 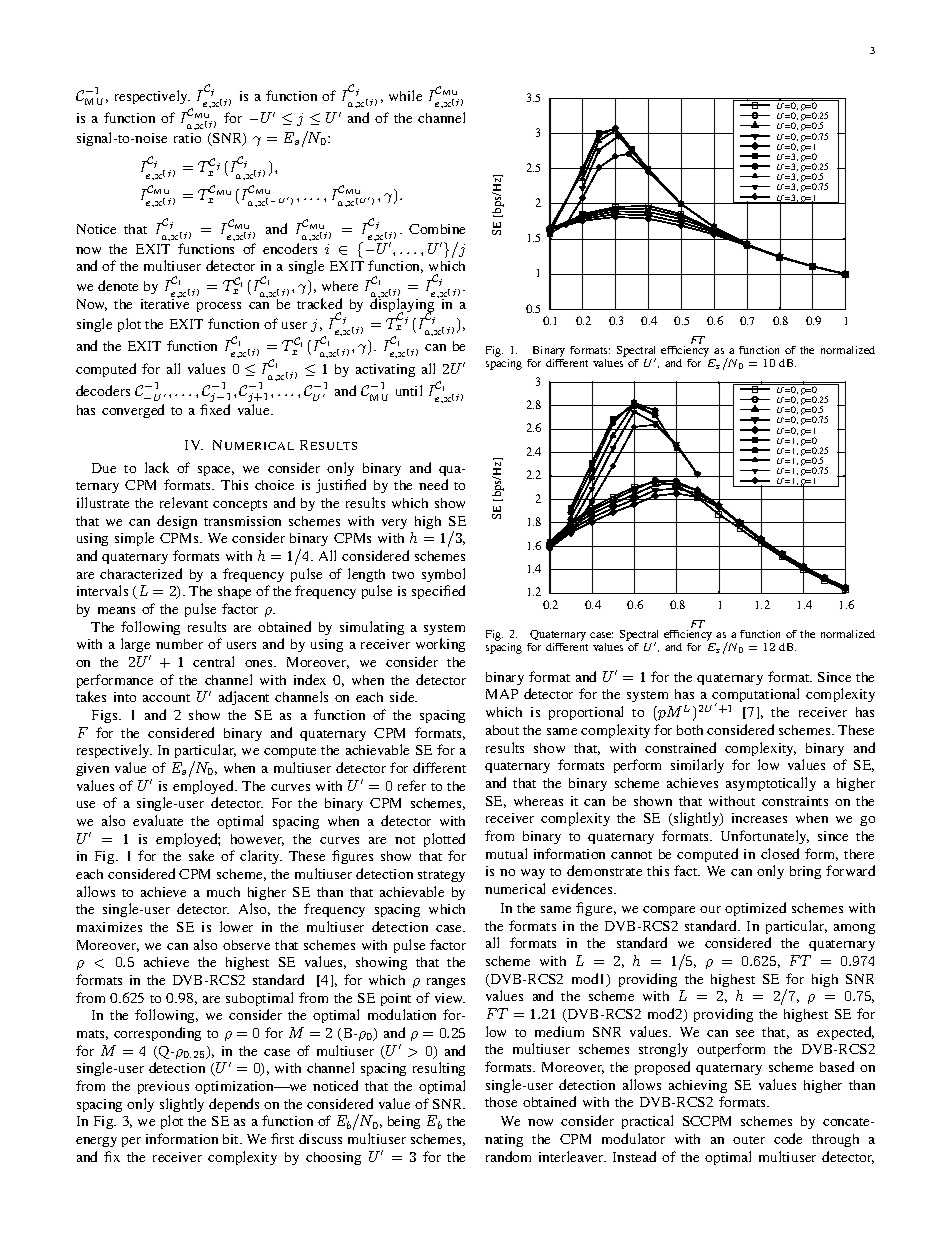 What do you see at coordinates (405, 95) in the screenshot?
I see `while` at bounding box center [405, 95].
